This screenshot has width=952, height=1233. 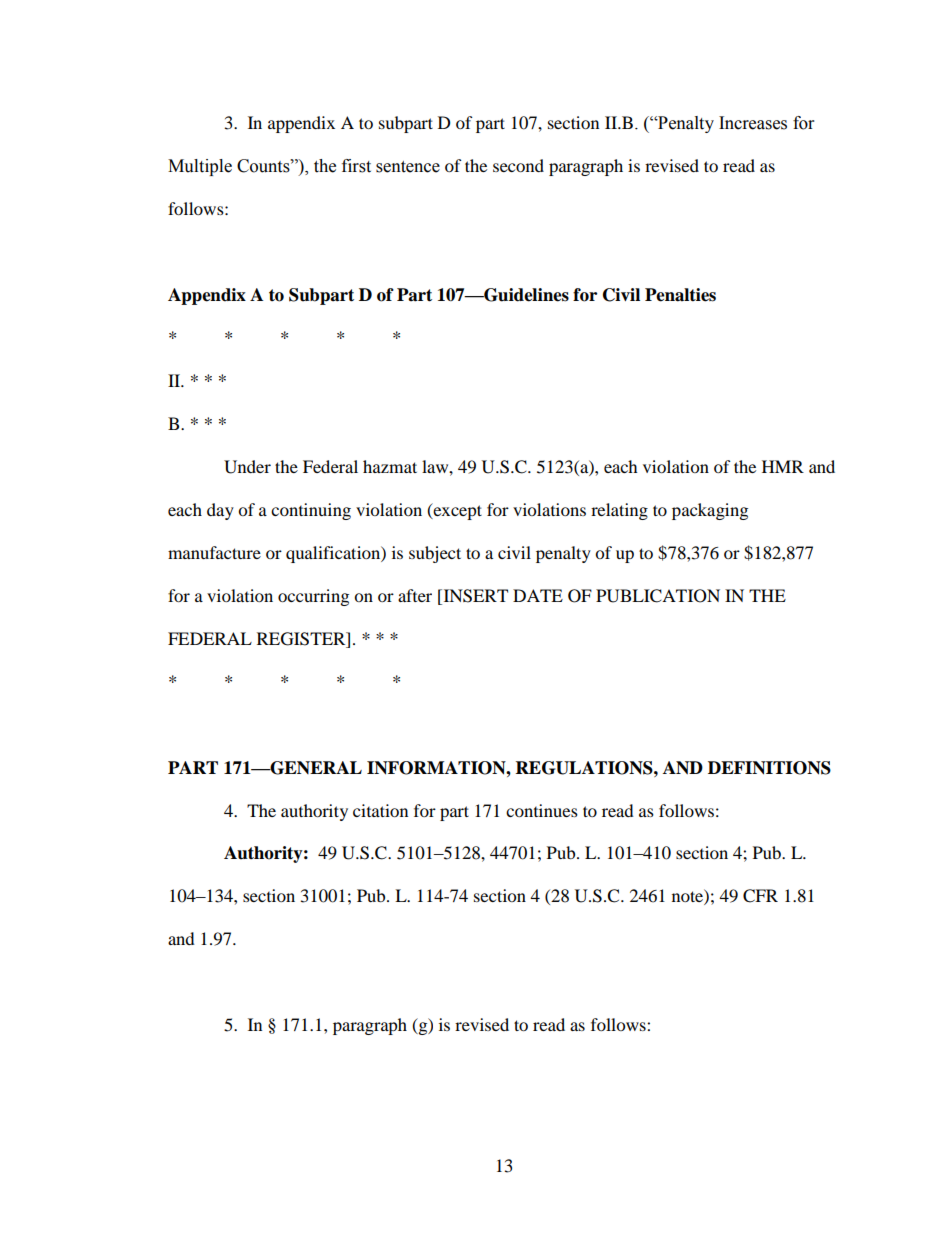 What do you see at coordinates (658, 596) in the screenshot?
I see `PUBLICATION` at bounding box center [658, 596].
